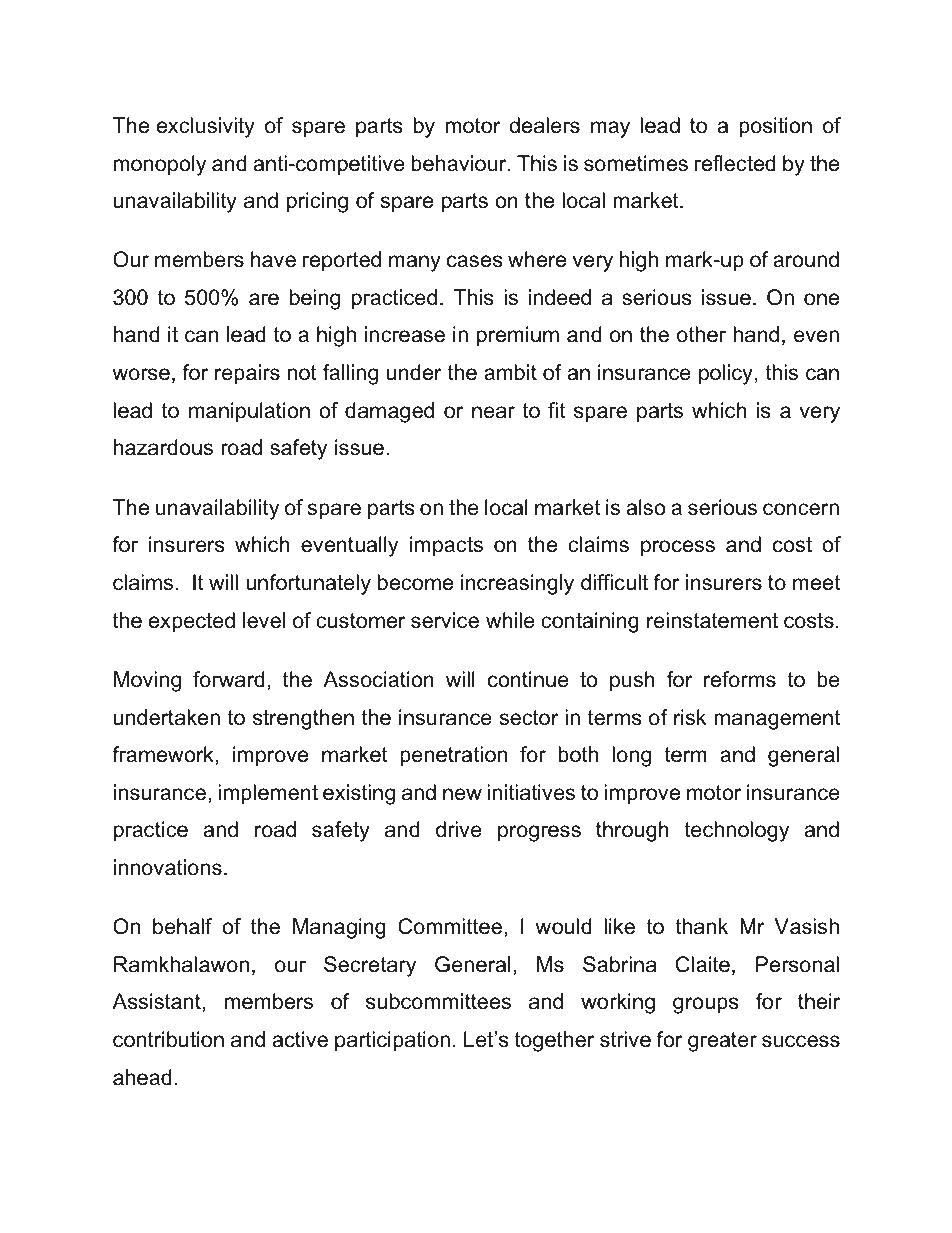 The image size is (952, 1233). Describe the element at coordinates (460, 163) in the page. I see `behaviour` at that location.
